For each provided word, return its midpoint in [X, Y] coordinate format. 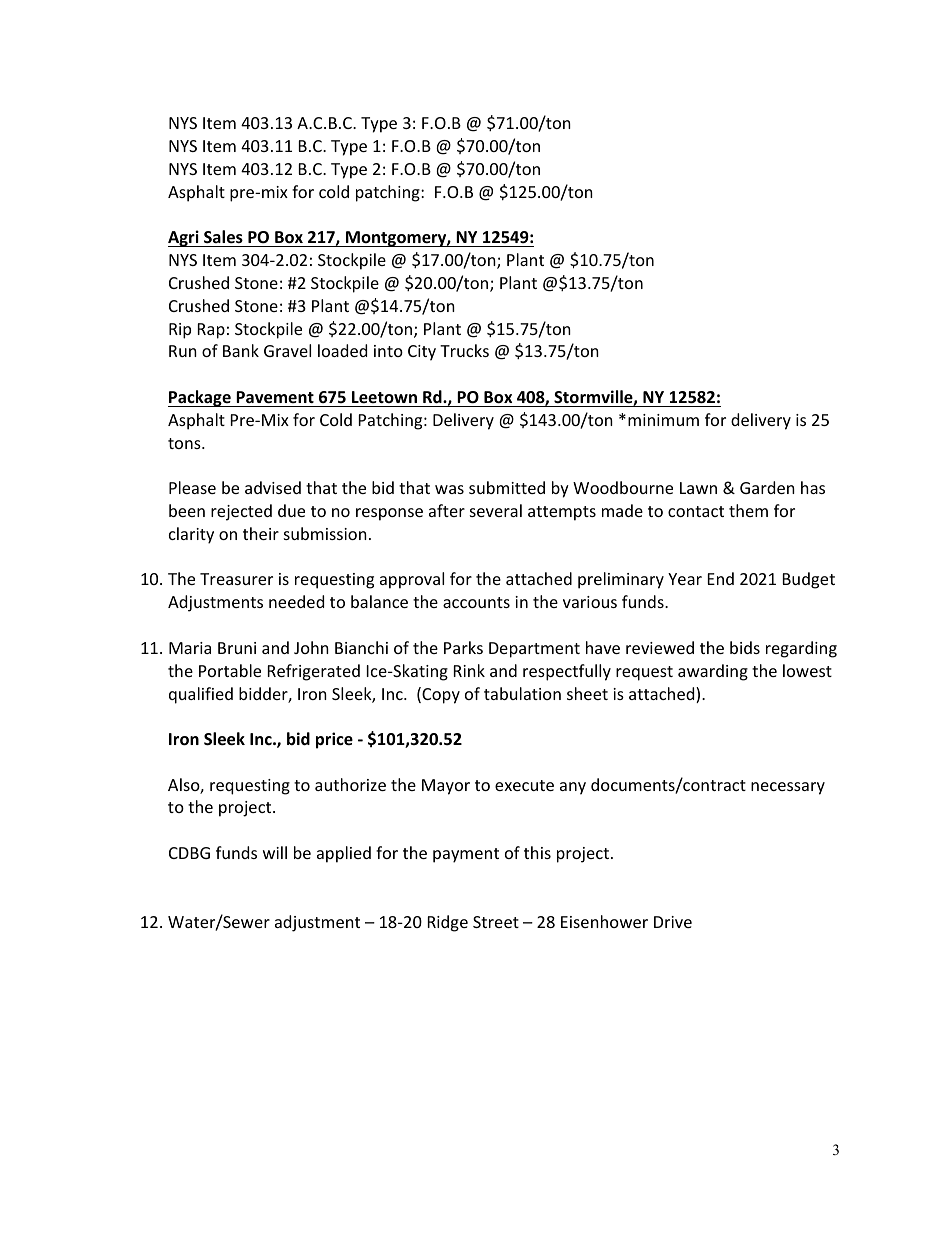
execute [524, 785]
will [275, 852]
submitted [507, 487]
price [334, 740]
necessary [788, 788]
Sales [223, 238]
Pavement [275, 397]
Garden [767, 487]
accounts [476, 602]
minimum [663, 420]
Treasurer [236, 579]
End [721, 578]
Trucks [464, 350]
